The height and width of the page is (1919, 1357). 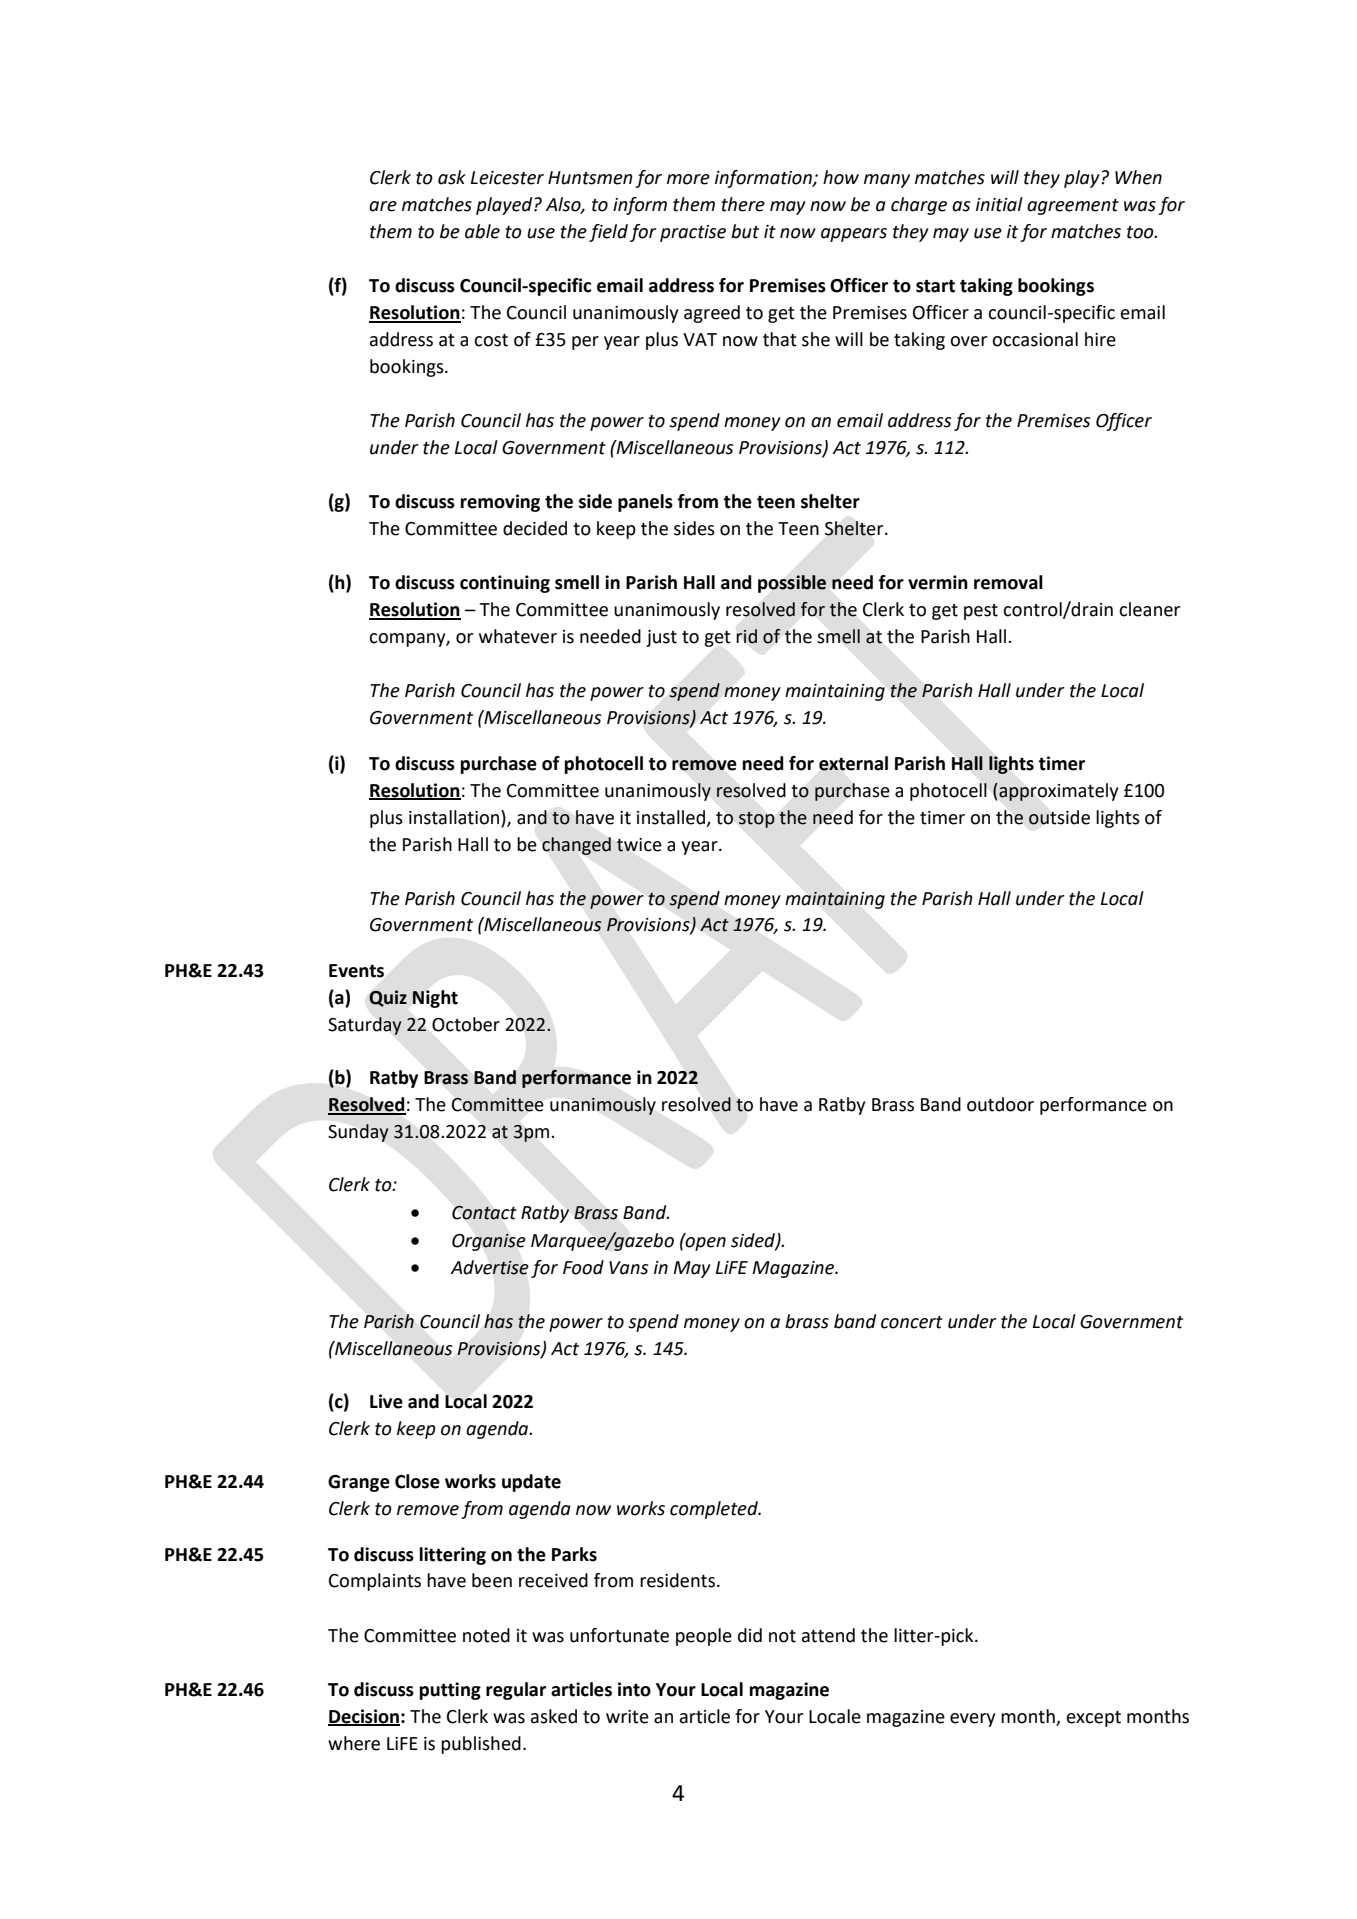 I want to click on outdoor, so click(x=1000, y=1104).
